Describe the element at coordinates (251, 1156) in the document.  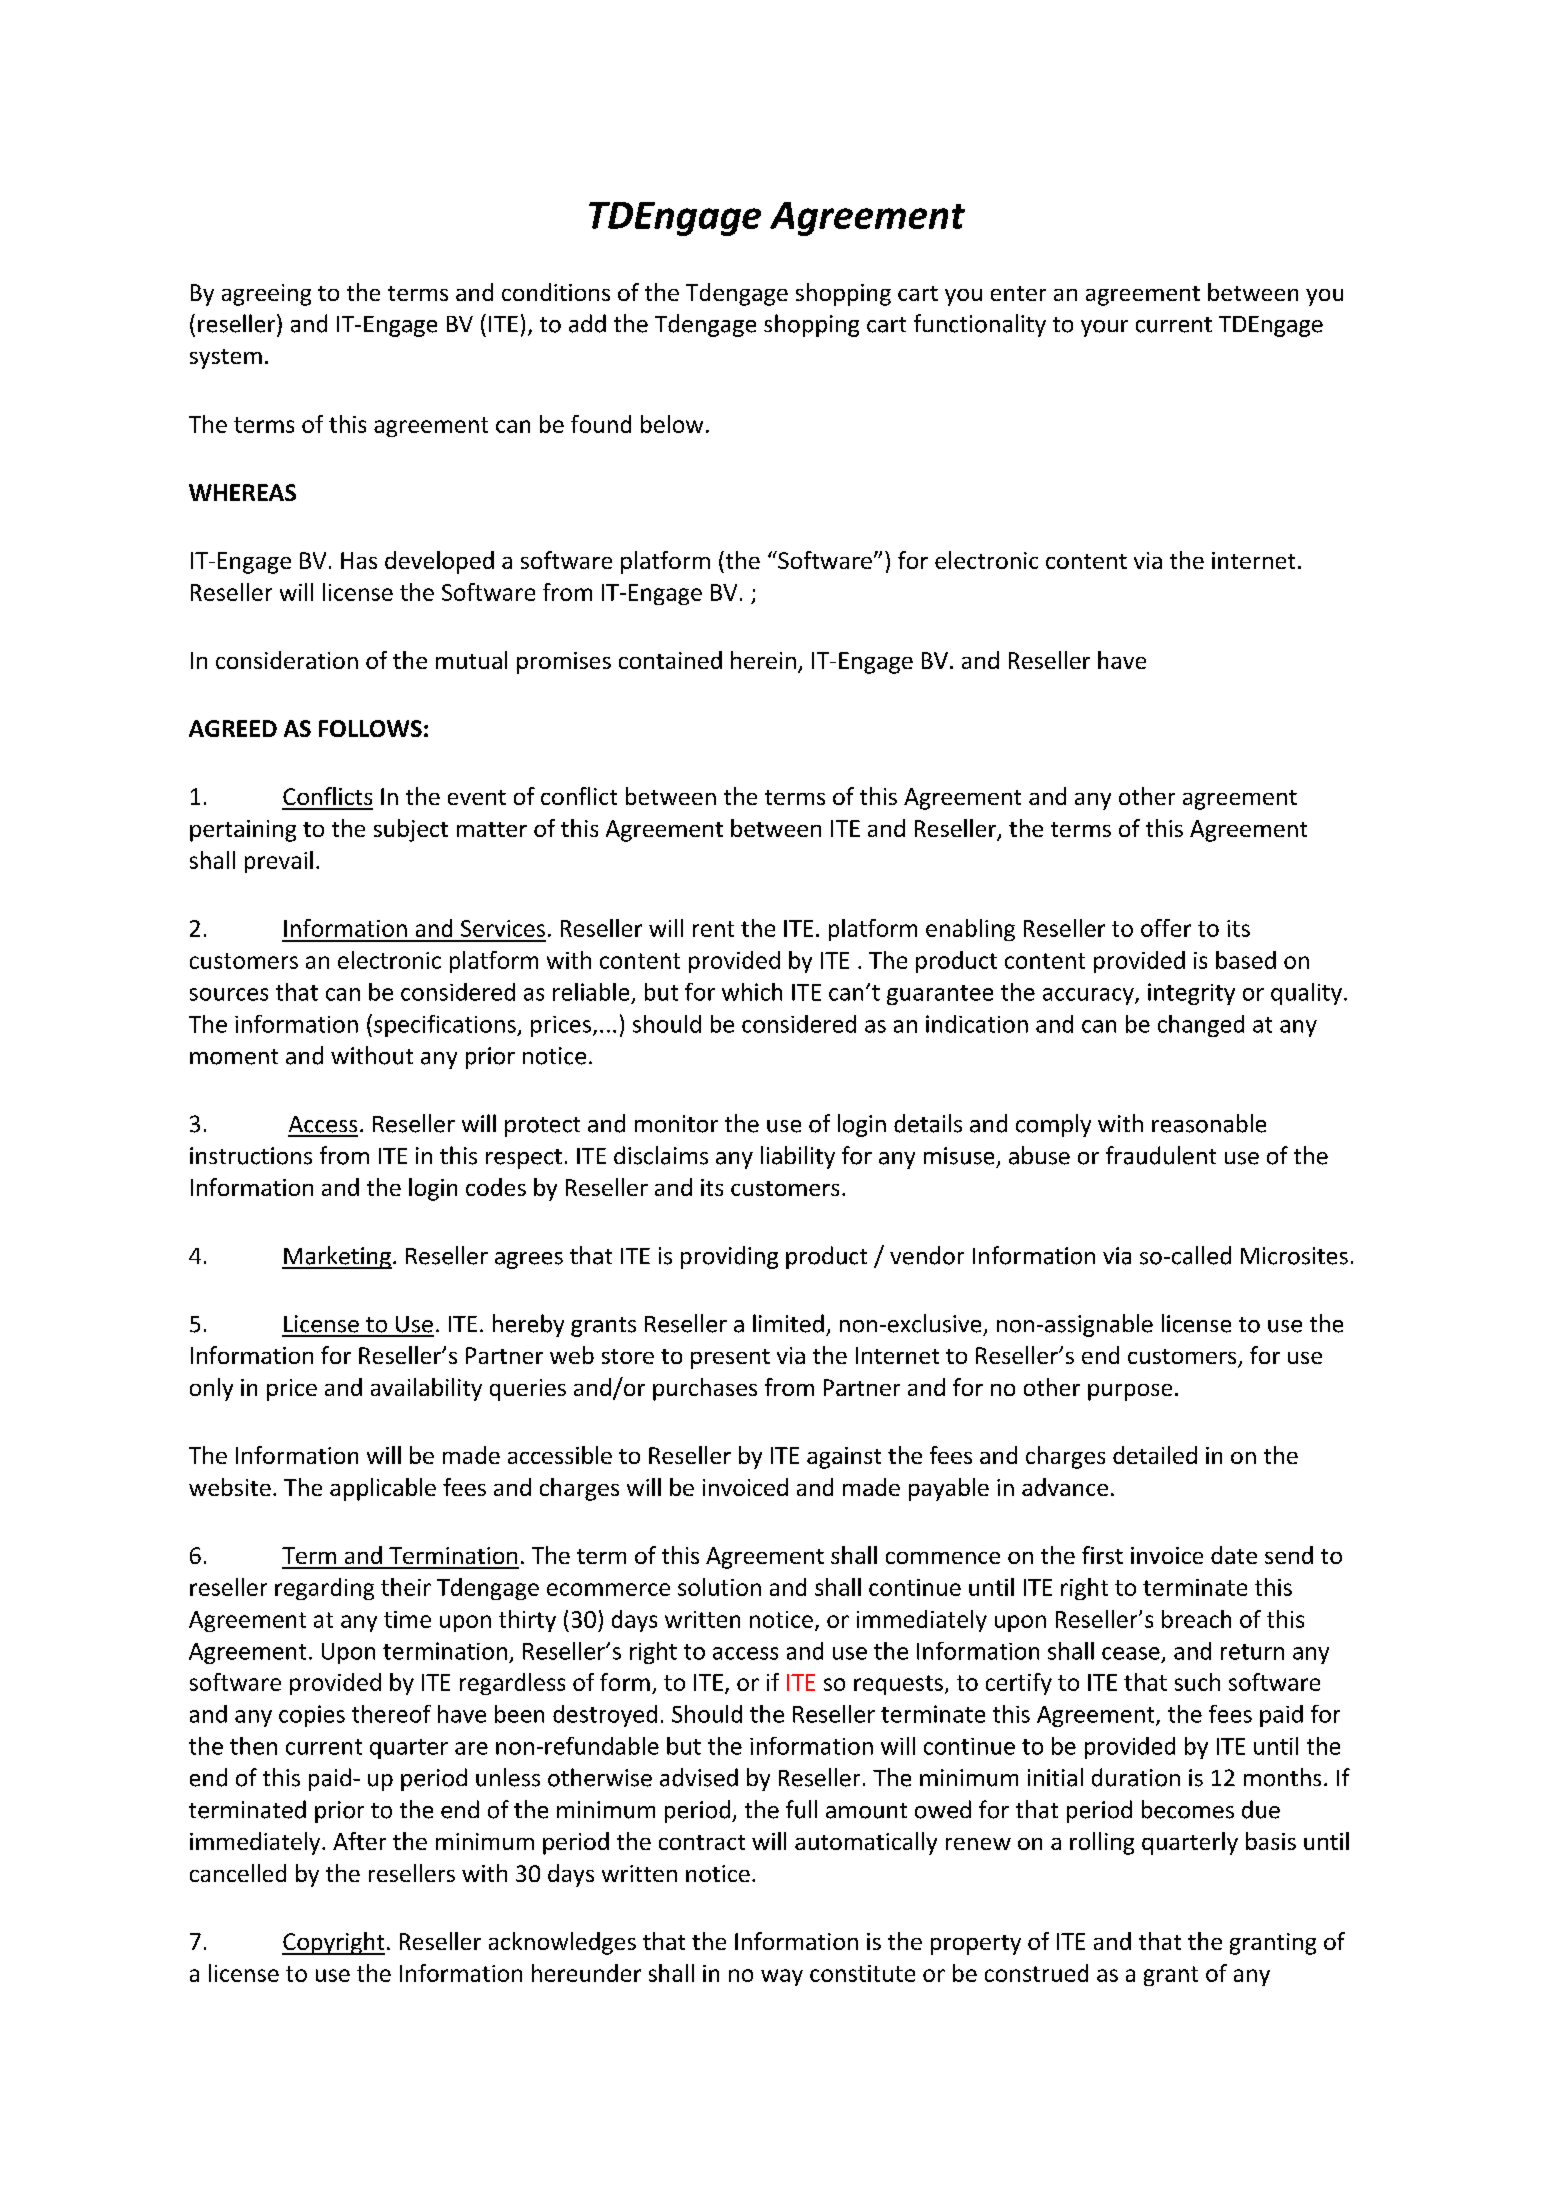
I see `instructions` at that location.
